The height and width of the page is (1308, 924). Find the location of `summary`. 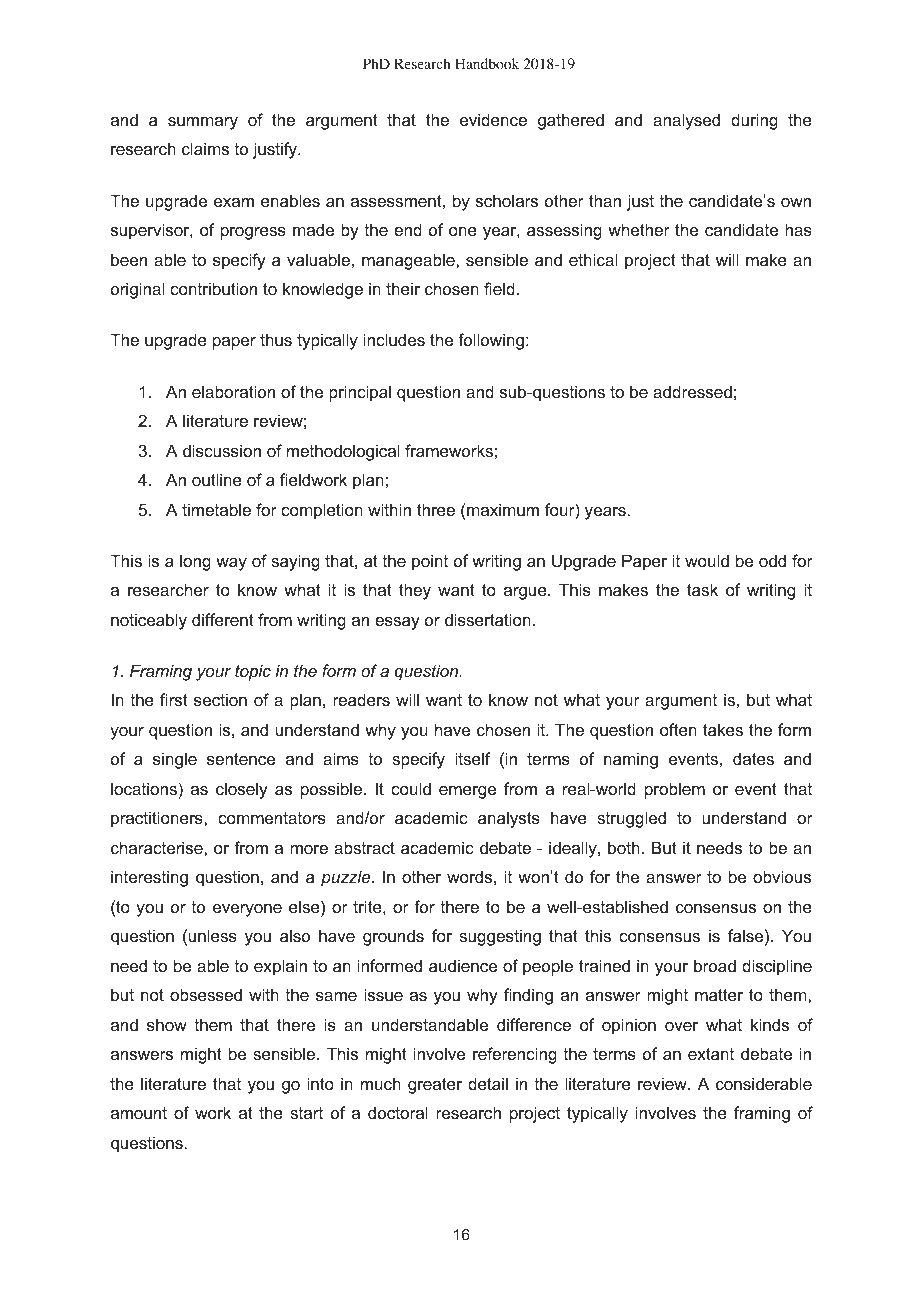

summary is located at coordinates (203, 123).
